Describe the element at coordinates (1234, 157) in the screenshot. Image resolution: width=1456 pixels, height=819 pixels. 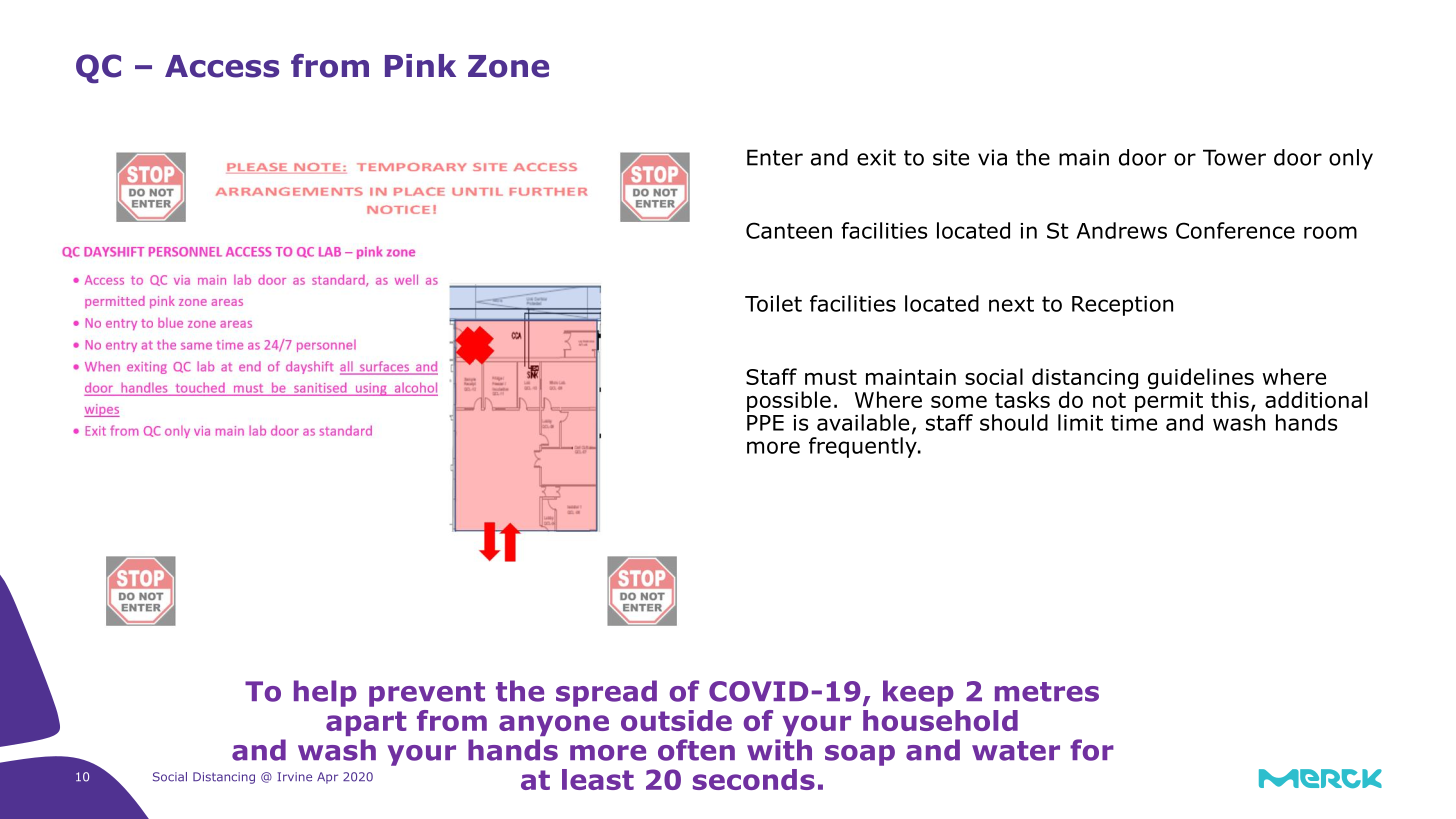
I see `Tower` at that location.
